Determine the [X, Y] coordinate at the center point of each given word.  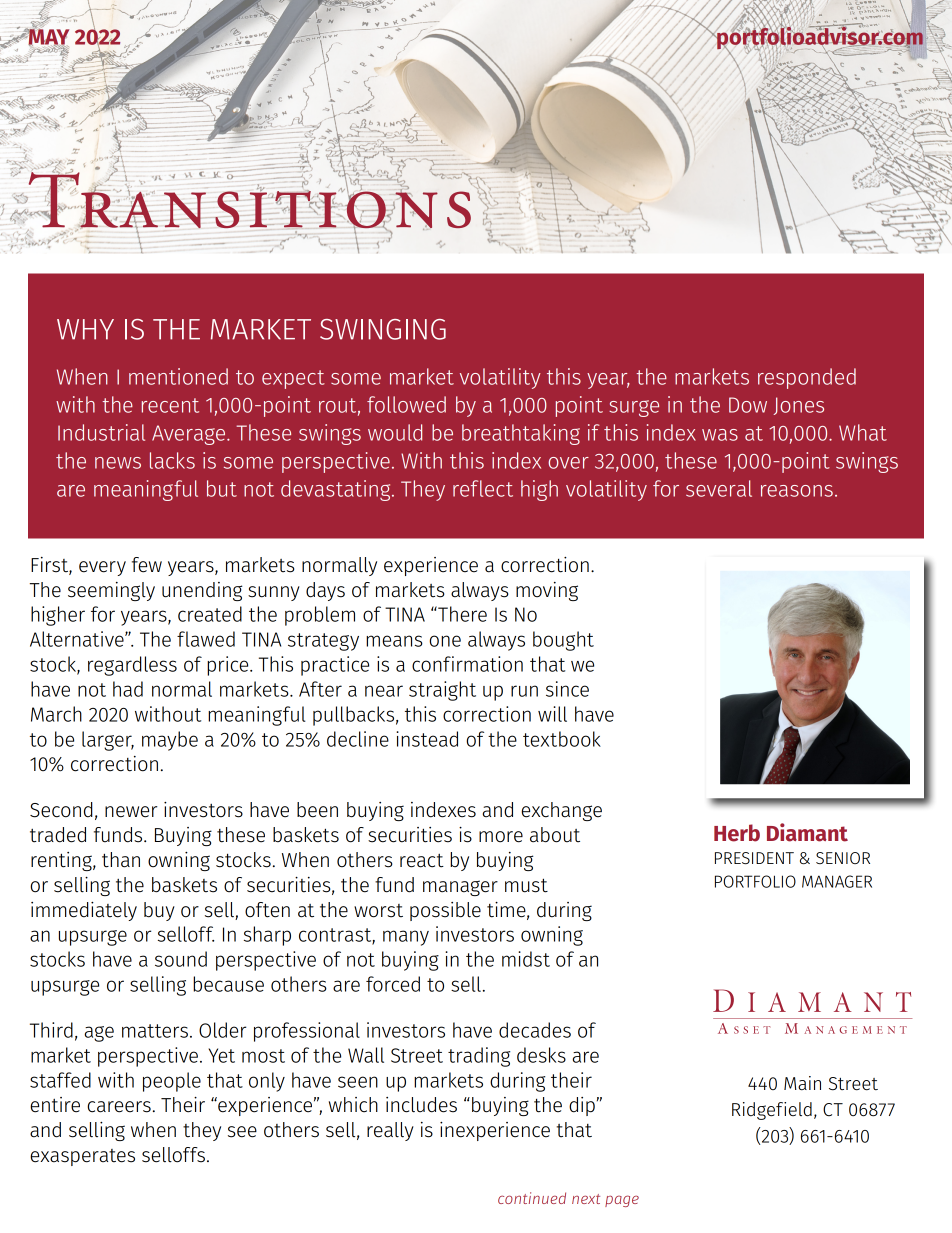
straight [442, 691]
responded [807, 378]
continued [532, 1198]
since [567, 689]
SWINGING [383, 329]
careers [119, 1107]
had [128, 689]
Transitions [249, 200]
